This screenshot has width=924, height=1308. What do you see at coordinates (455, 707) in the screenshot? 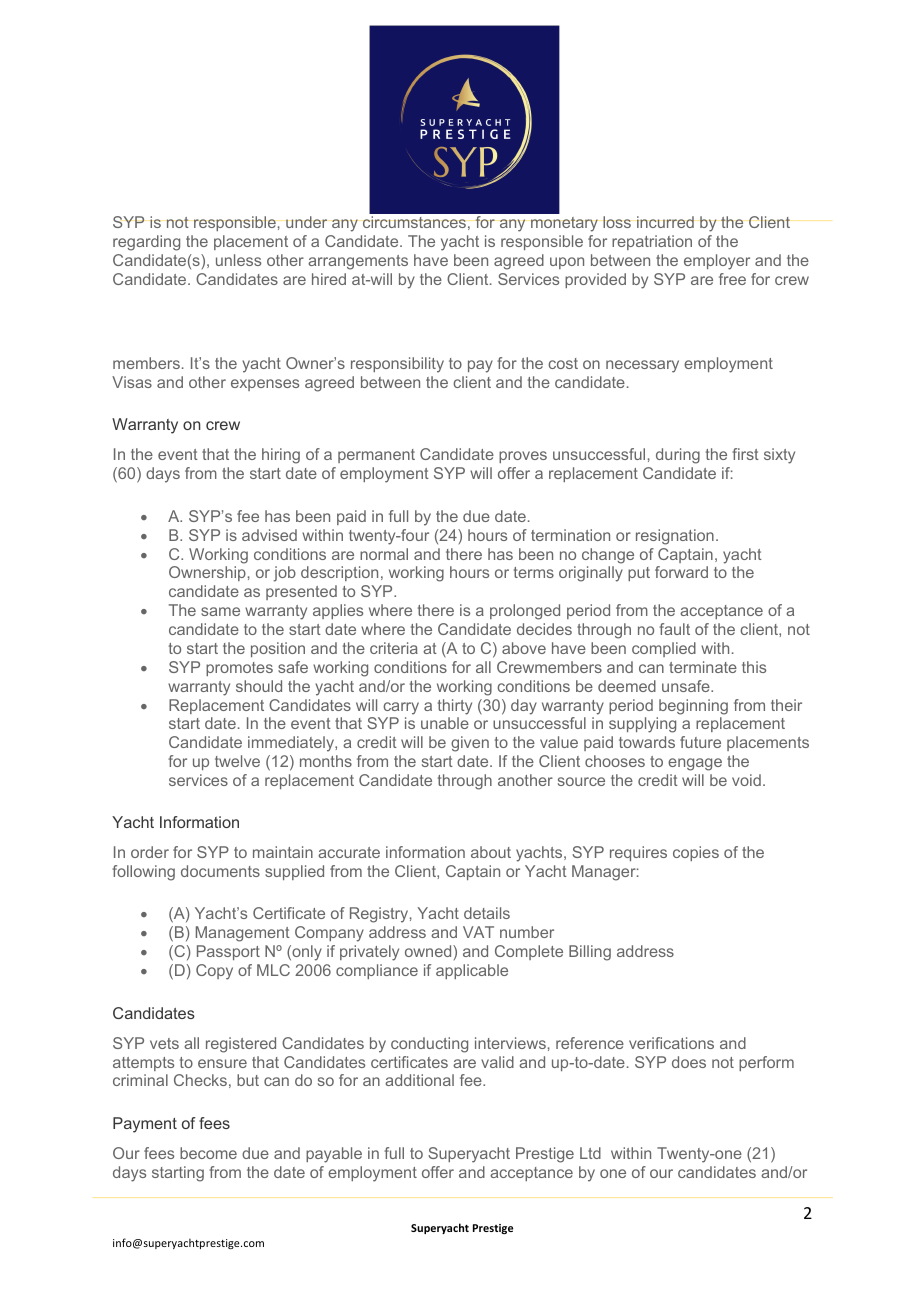
I see `thirty` at bounding box center [455, 707].
